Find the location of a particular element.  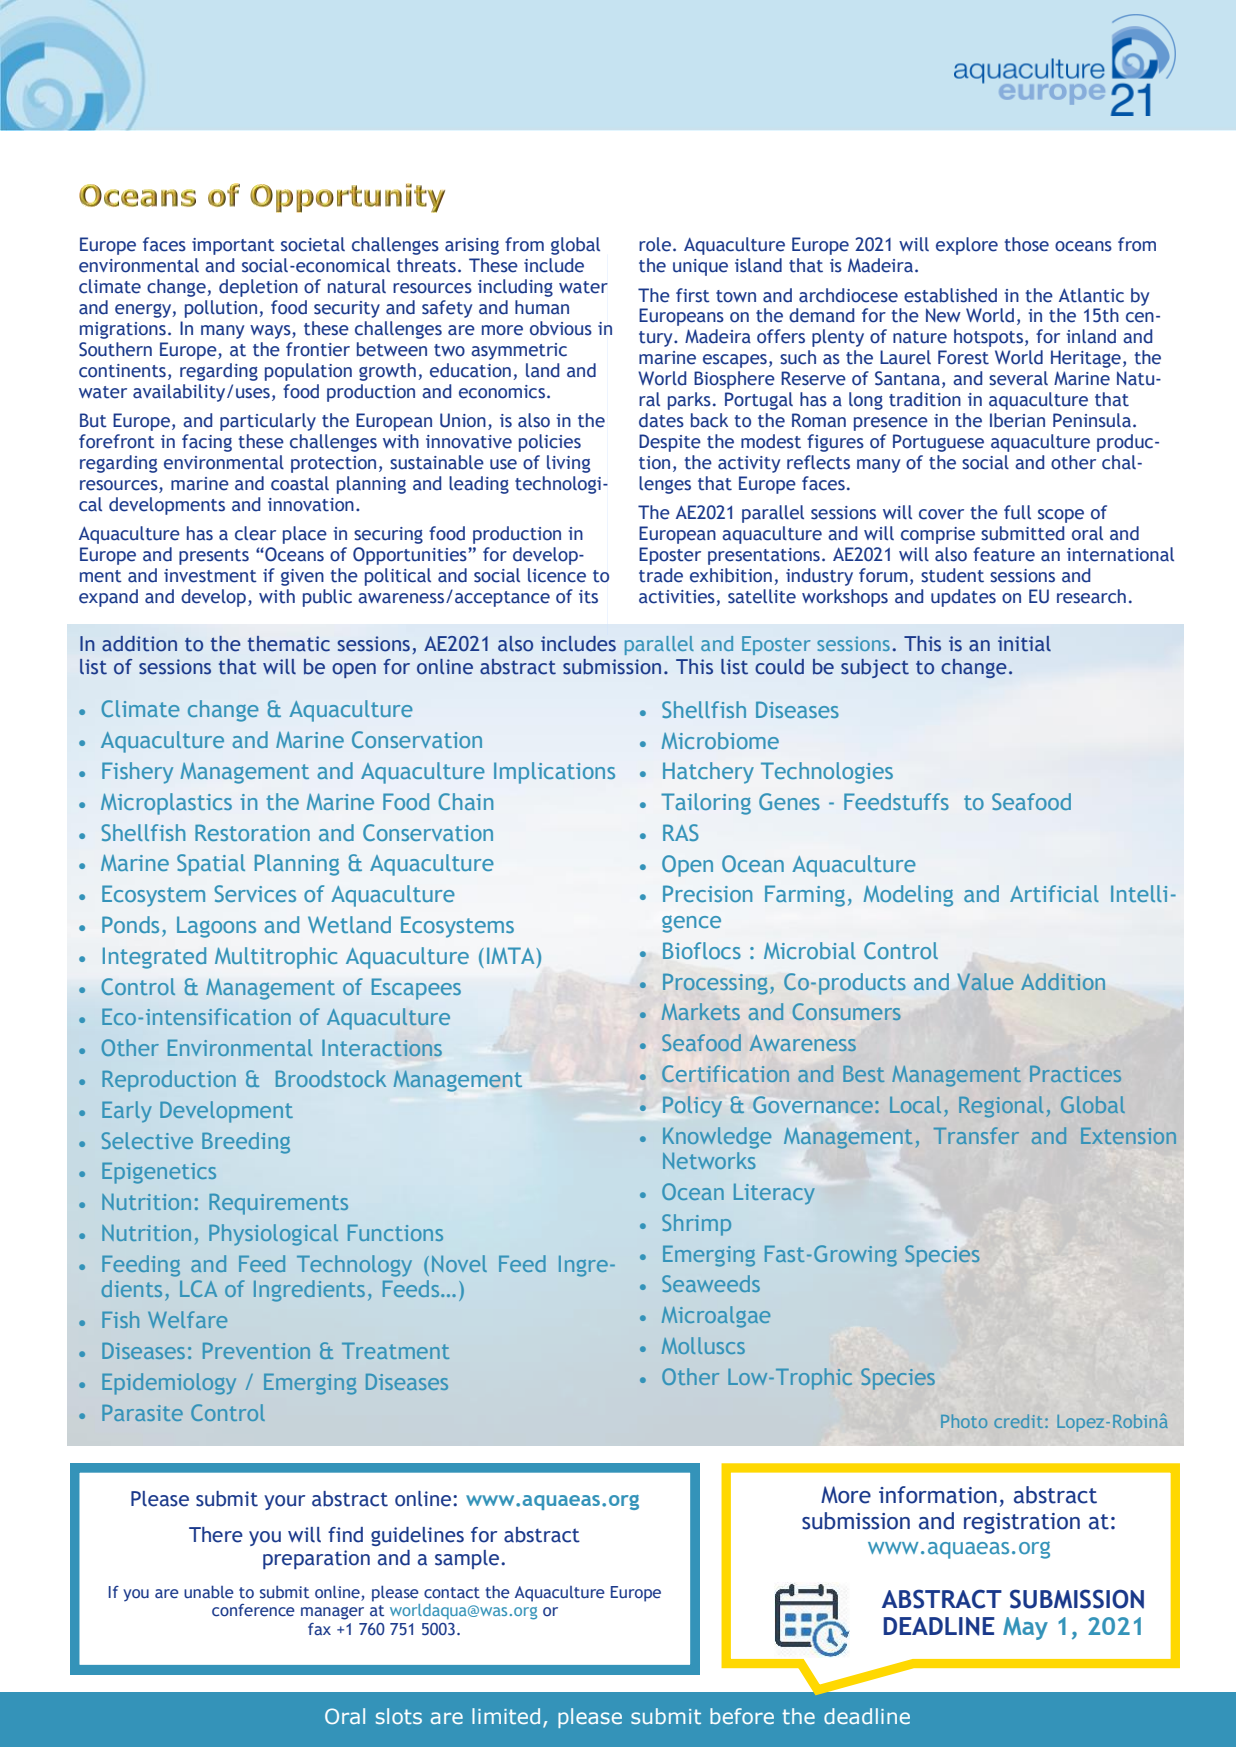

conference is located at coordinates (253, 1610).
